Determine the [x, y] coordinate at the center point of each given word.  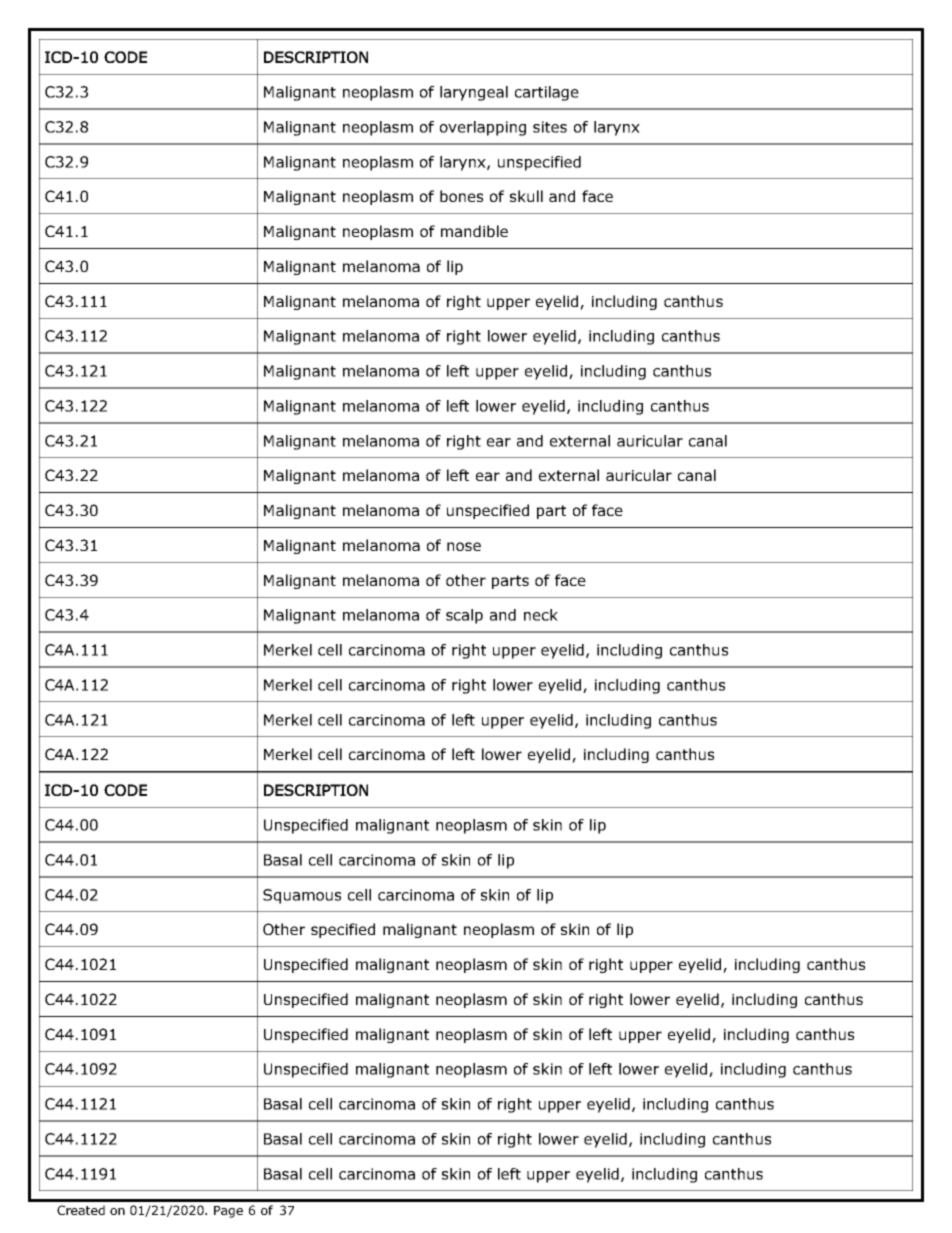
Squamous [302, 896]
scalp [464, 616]
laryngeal [474, 93]
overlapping [483, 128]
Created [81, 1210]
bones [461, 196]
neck [541, 615]
